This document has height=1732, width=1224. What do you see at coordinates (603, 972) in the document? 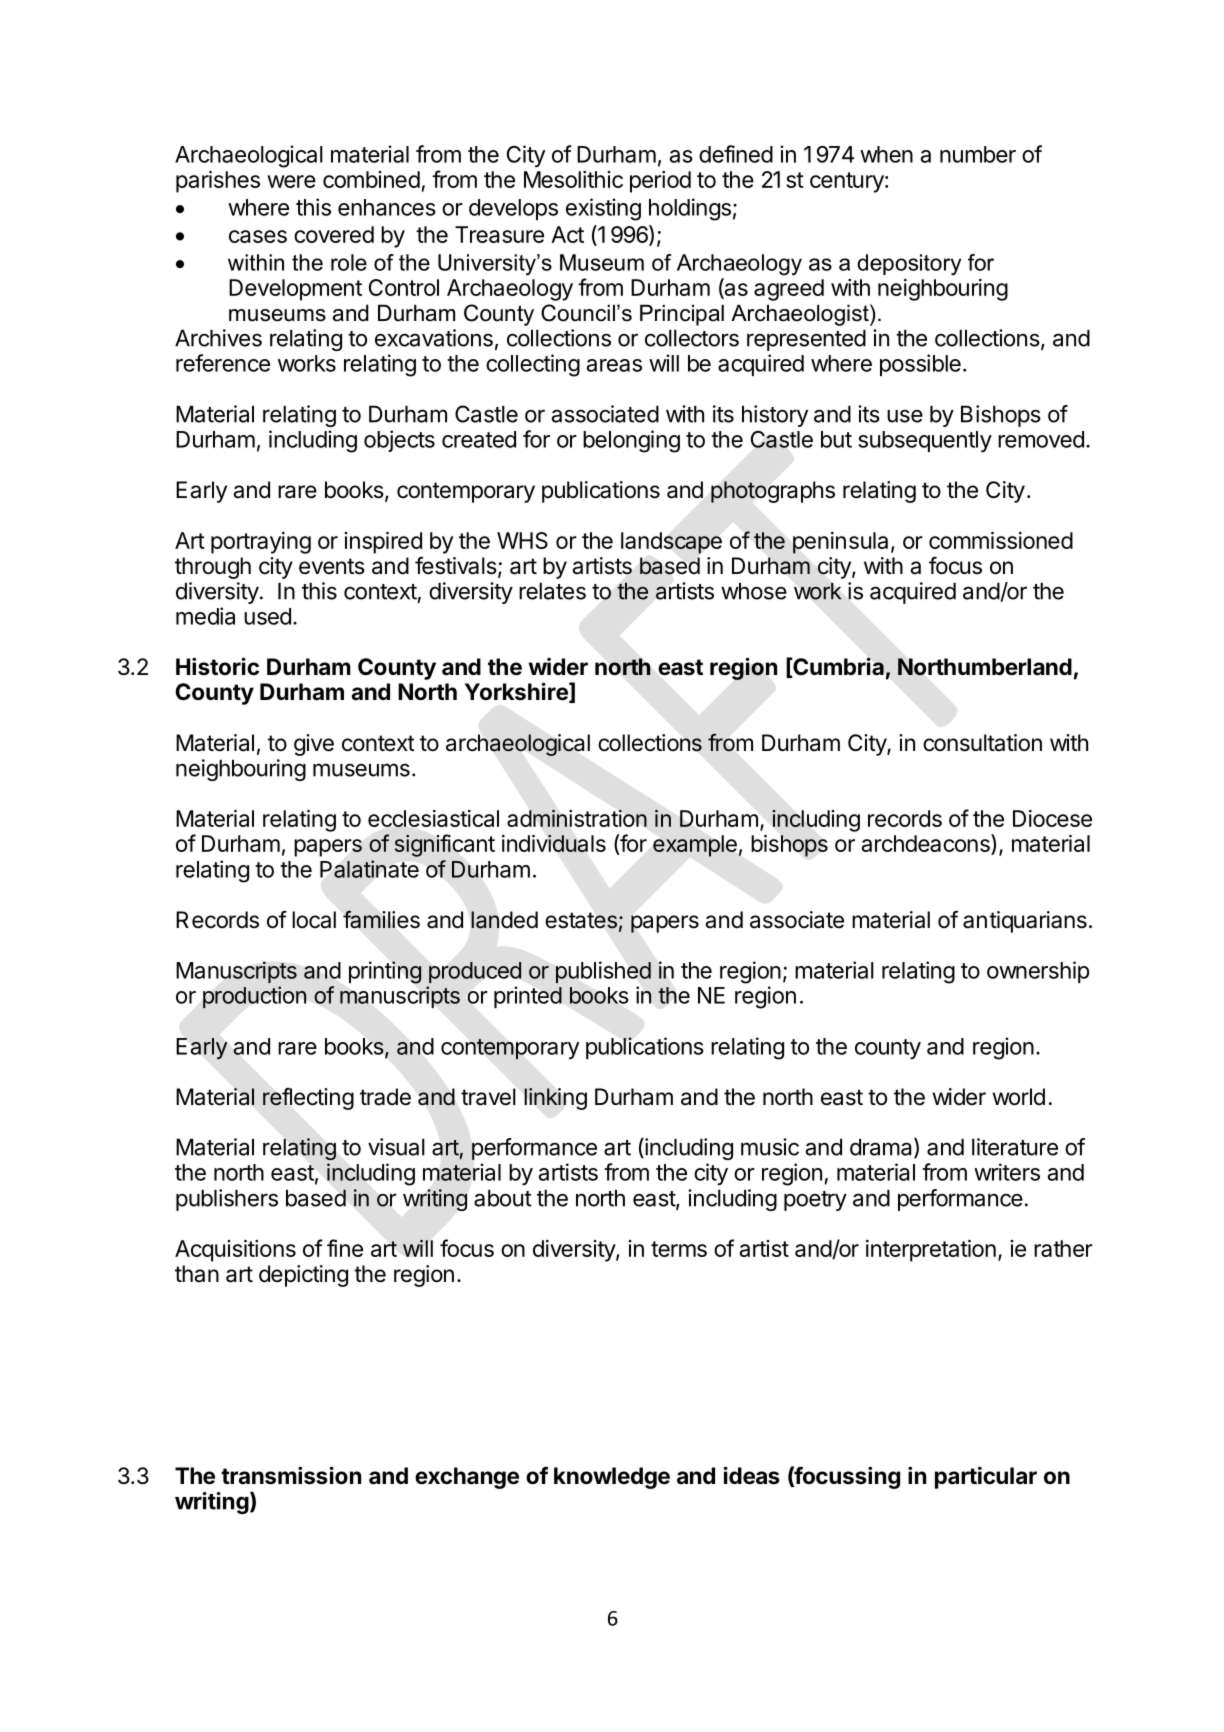
I see `published` at bounding box center [603, 972].
